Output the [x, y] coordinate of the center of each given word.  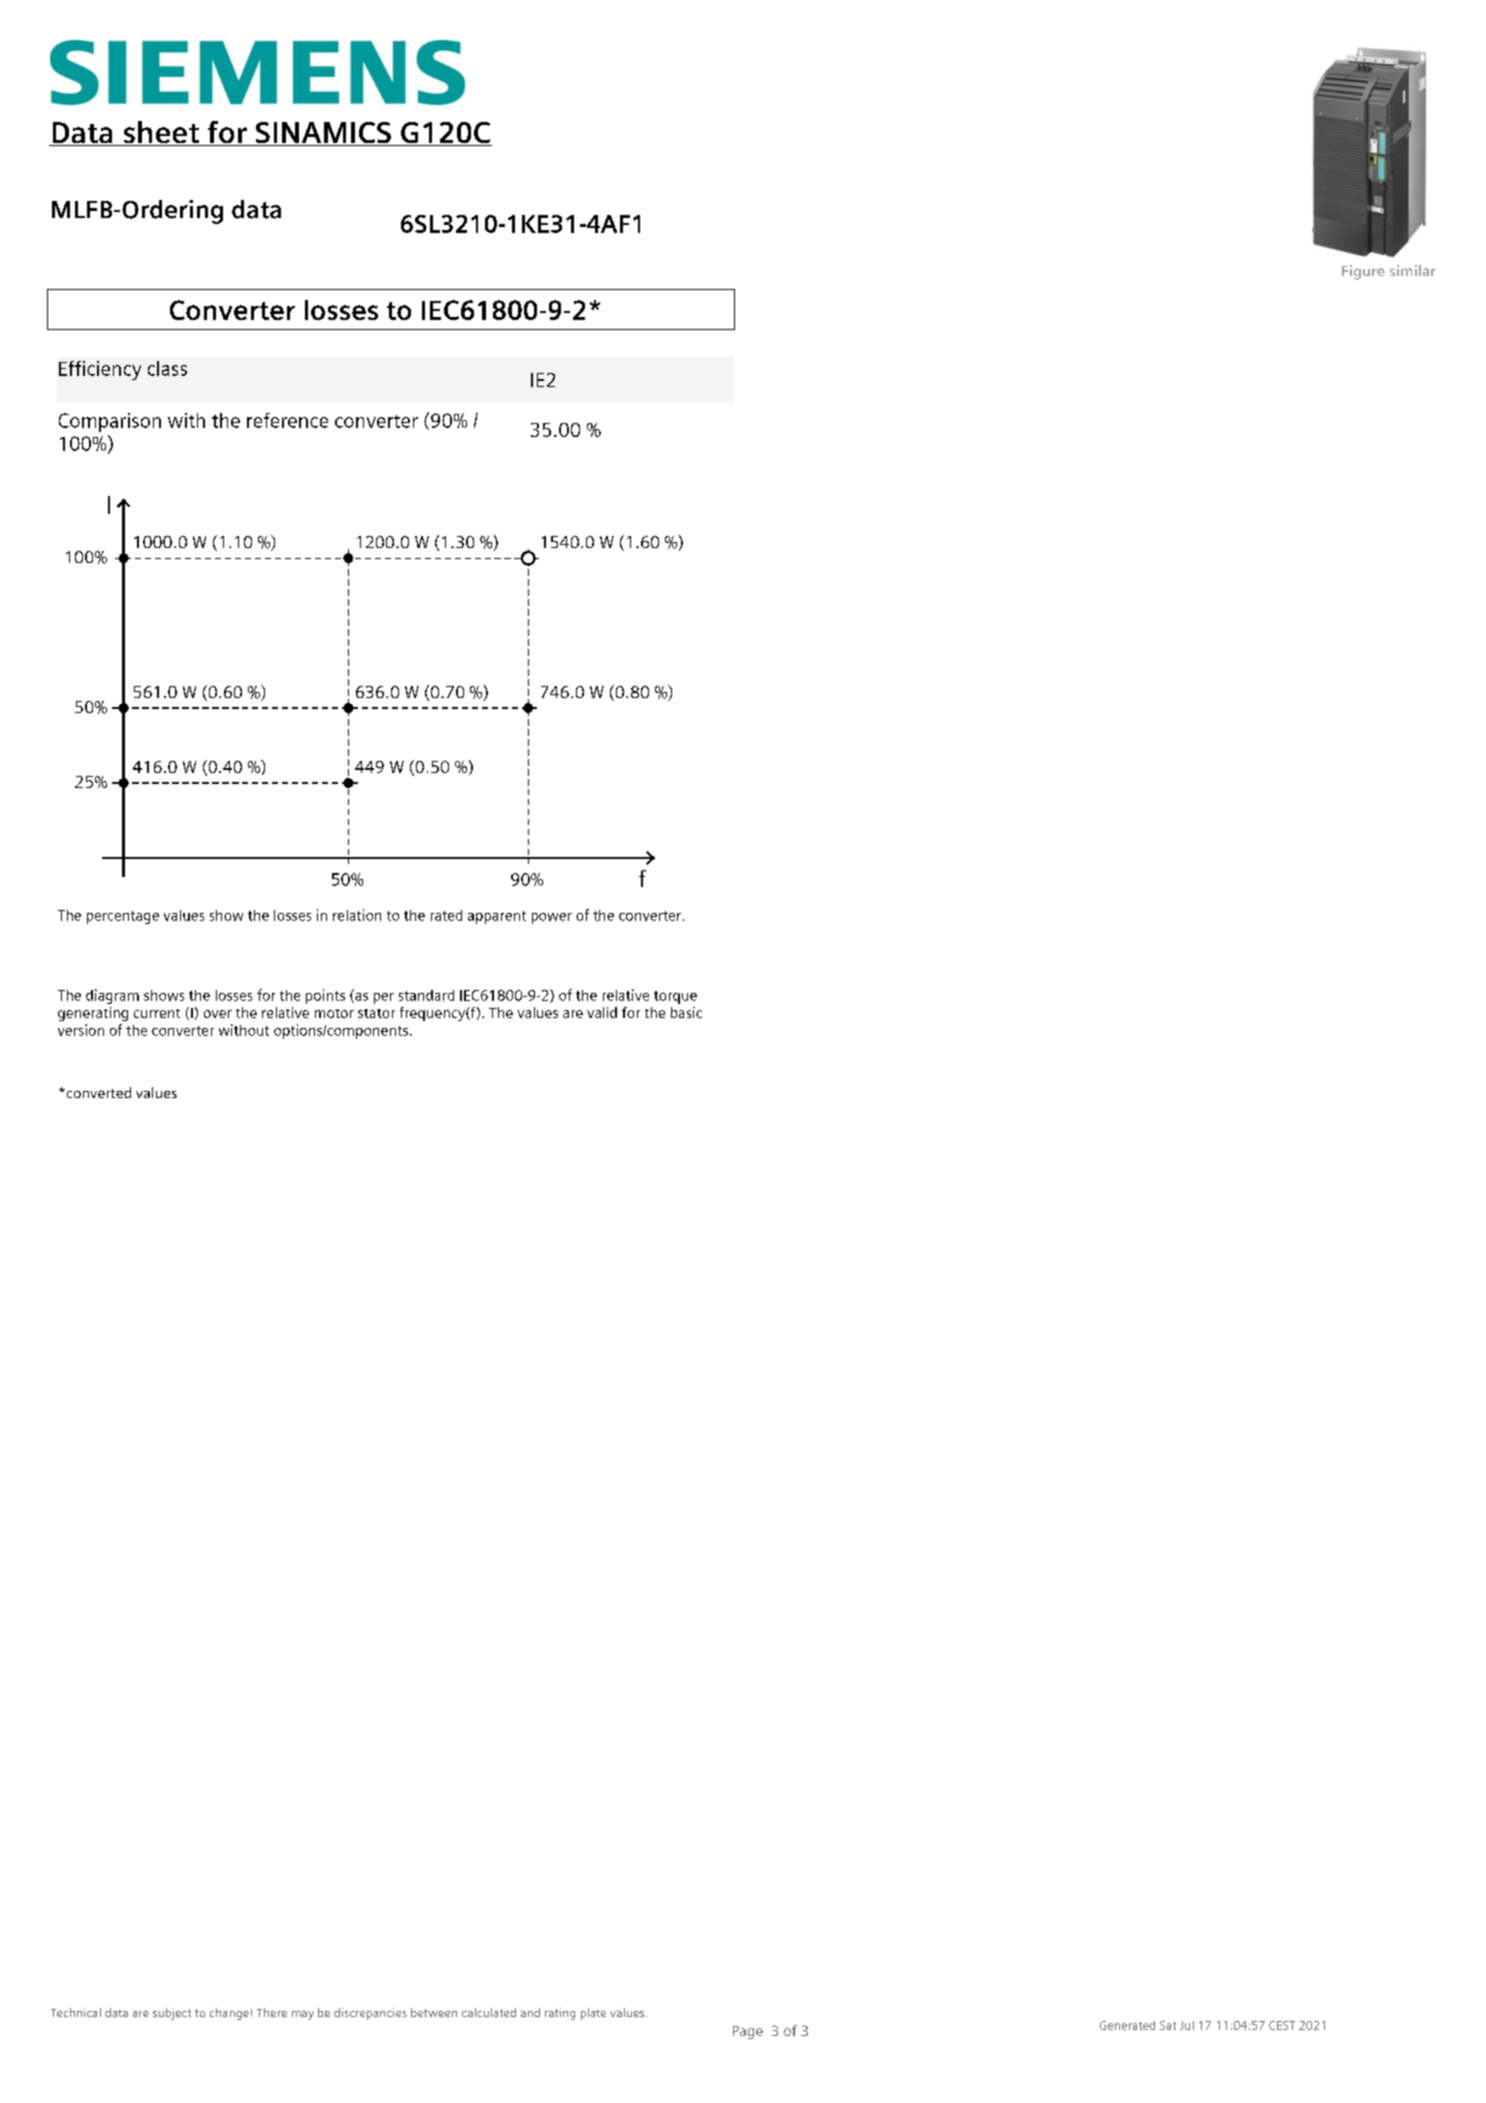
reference [287, 420]
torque [675, 997]
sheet [161, 133]
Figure [1363, 272]
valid [602, 1012]
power [552, 918]
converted [97, 1092]
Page [748, 2032]
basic [686, 1012]
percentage [123, 917]
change [229, 2014]
